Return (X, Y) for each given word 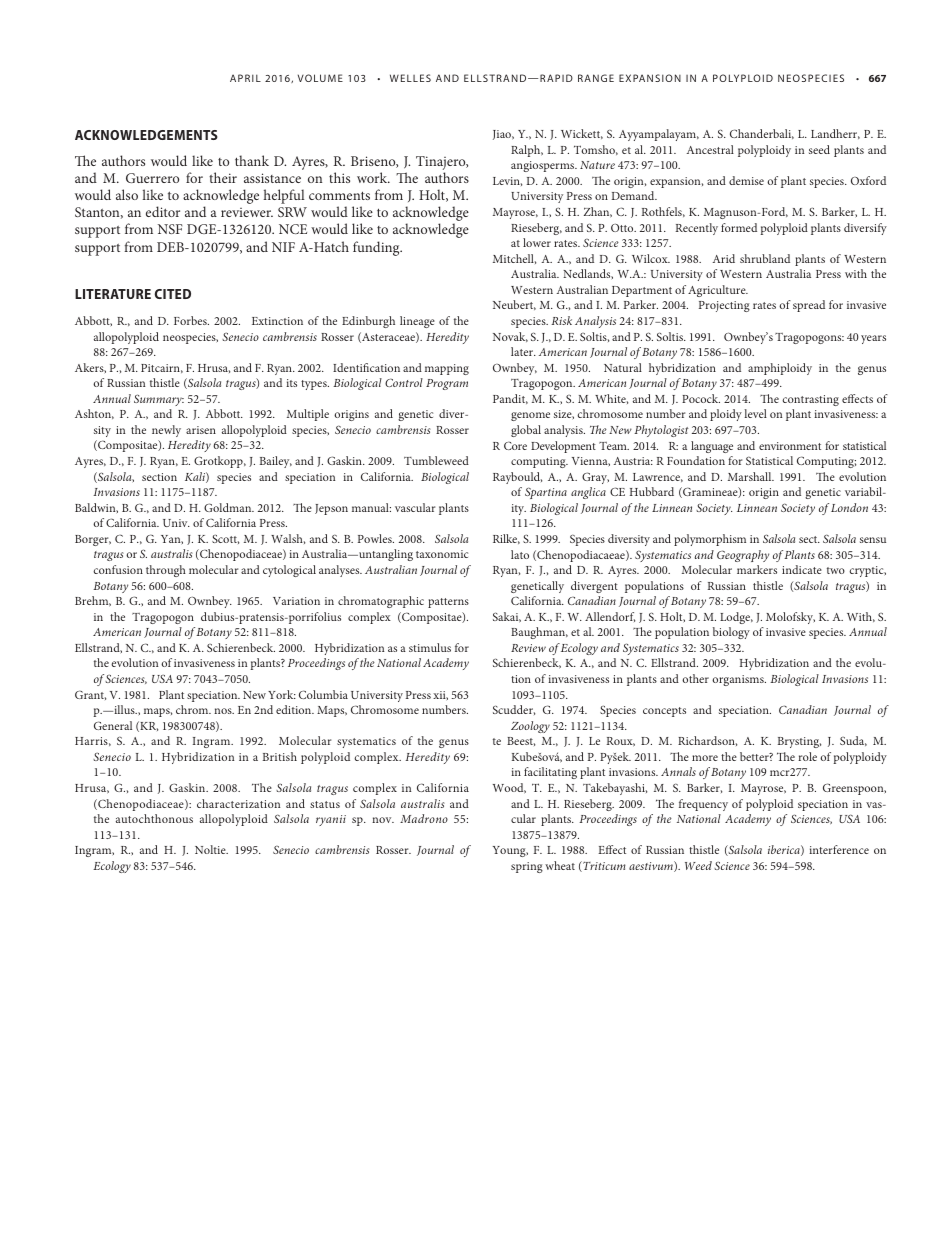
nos (224, 711)
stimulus (430, 647)
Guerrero (152, 178)
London (849, 507)
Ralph (527, 151)
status (325, 804)
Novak (510, 337)
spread (809, 306)
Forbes (191, 320)
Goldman (229, 507)
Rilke (506, 539)
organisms (739, 680)
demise (746, 180)
